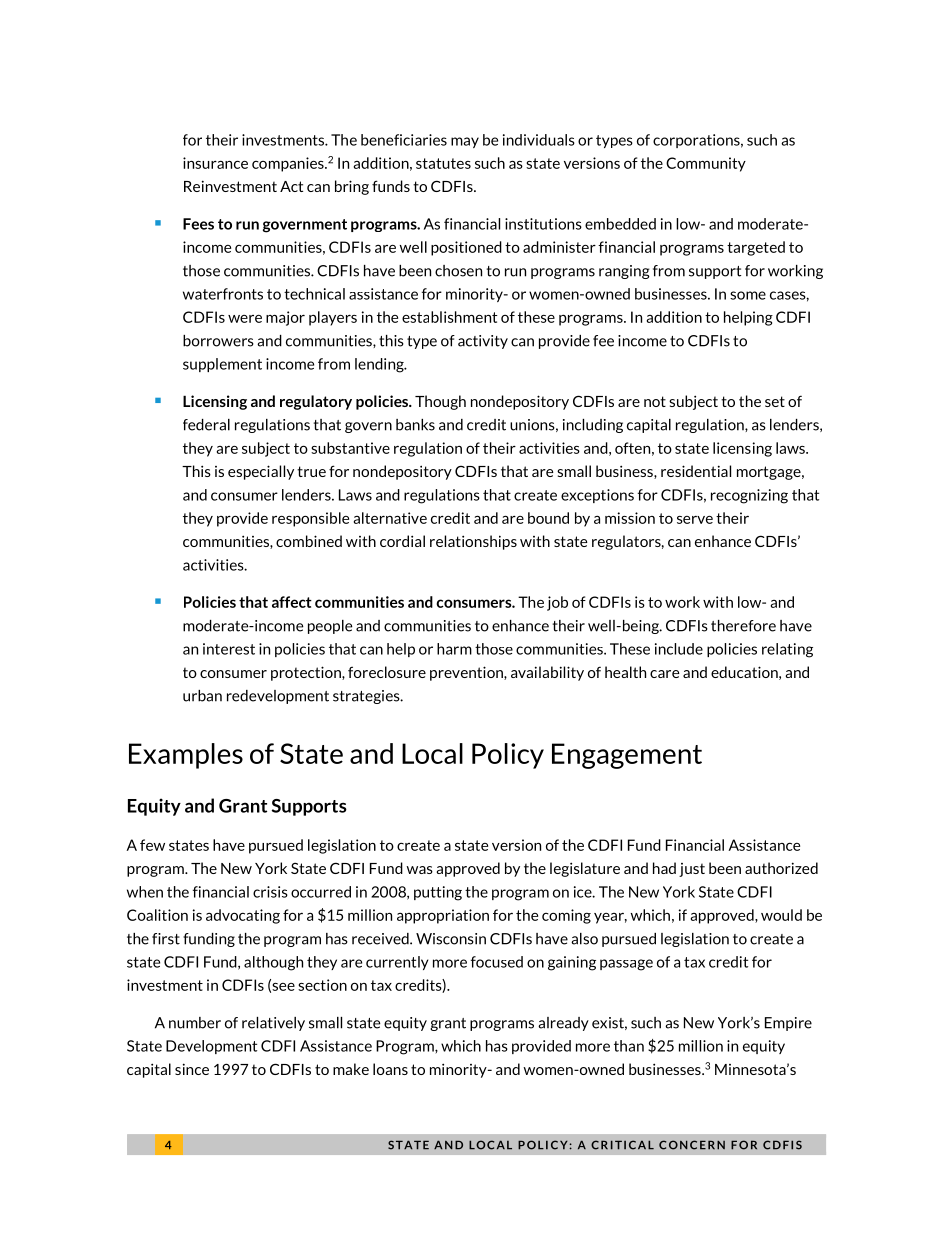 The image size is (952, 1233). I want to click on residential, so click(696, 471).
